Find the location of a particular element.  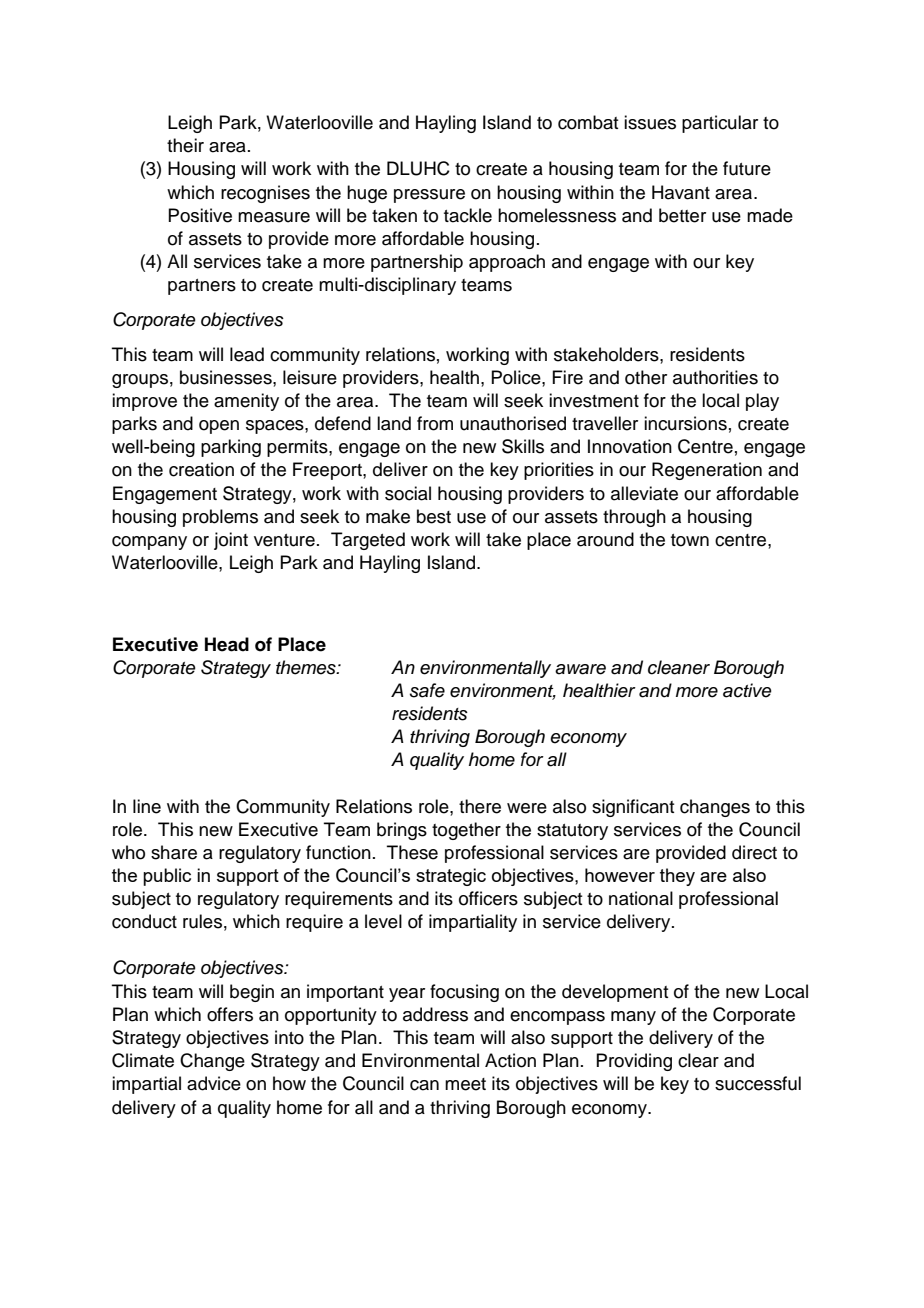

town is located at coordinates (690, 540).
